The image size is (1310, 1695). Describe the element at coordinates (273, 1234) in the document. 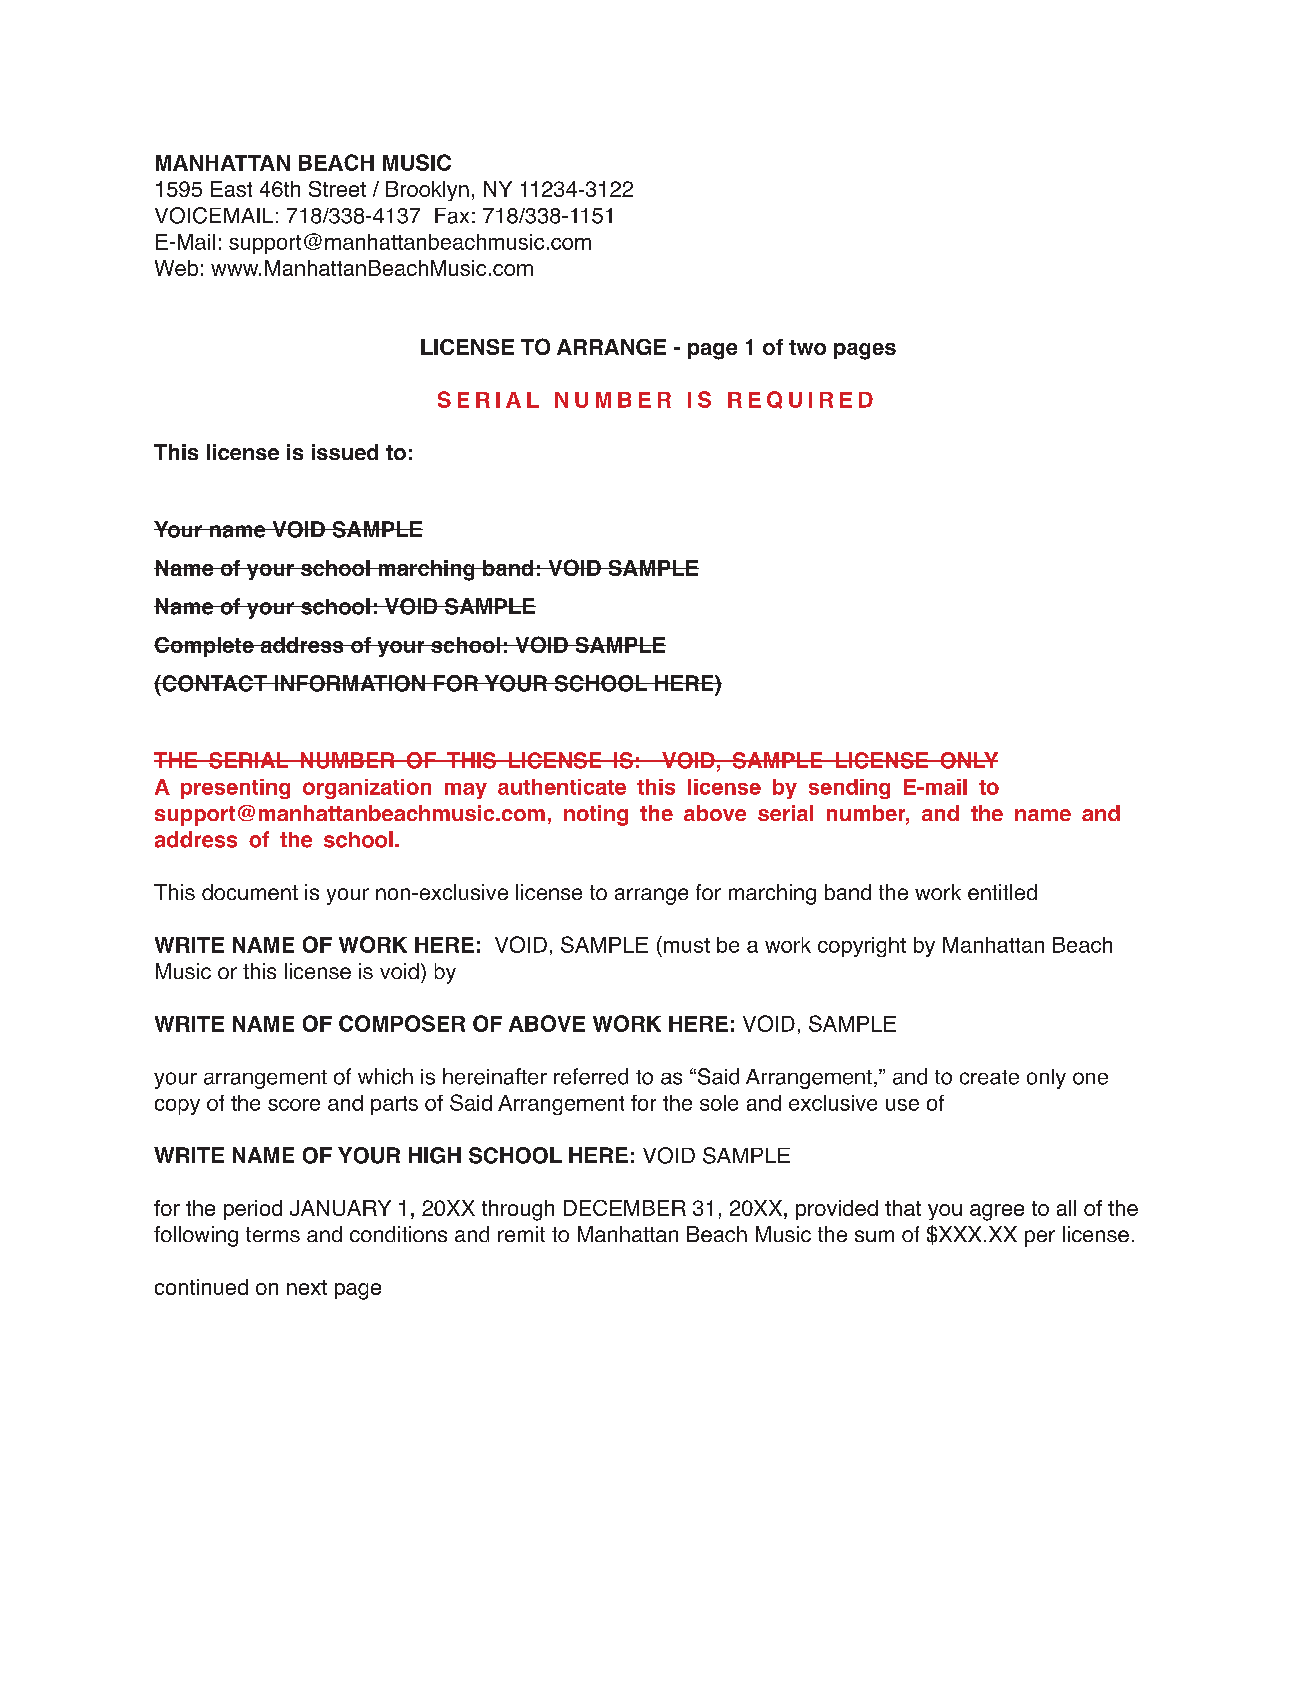

I see `terms` at that location.
